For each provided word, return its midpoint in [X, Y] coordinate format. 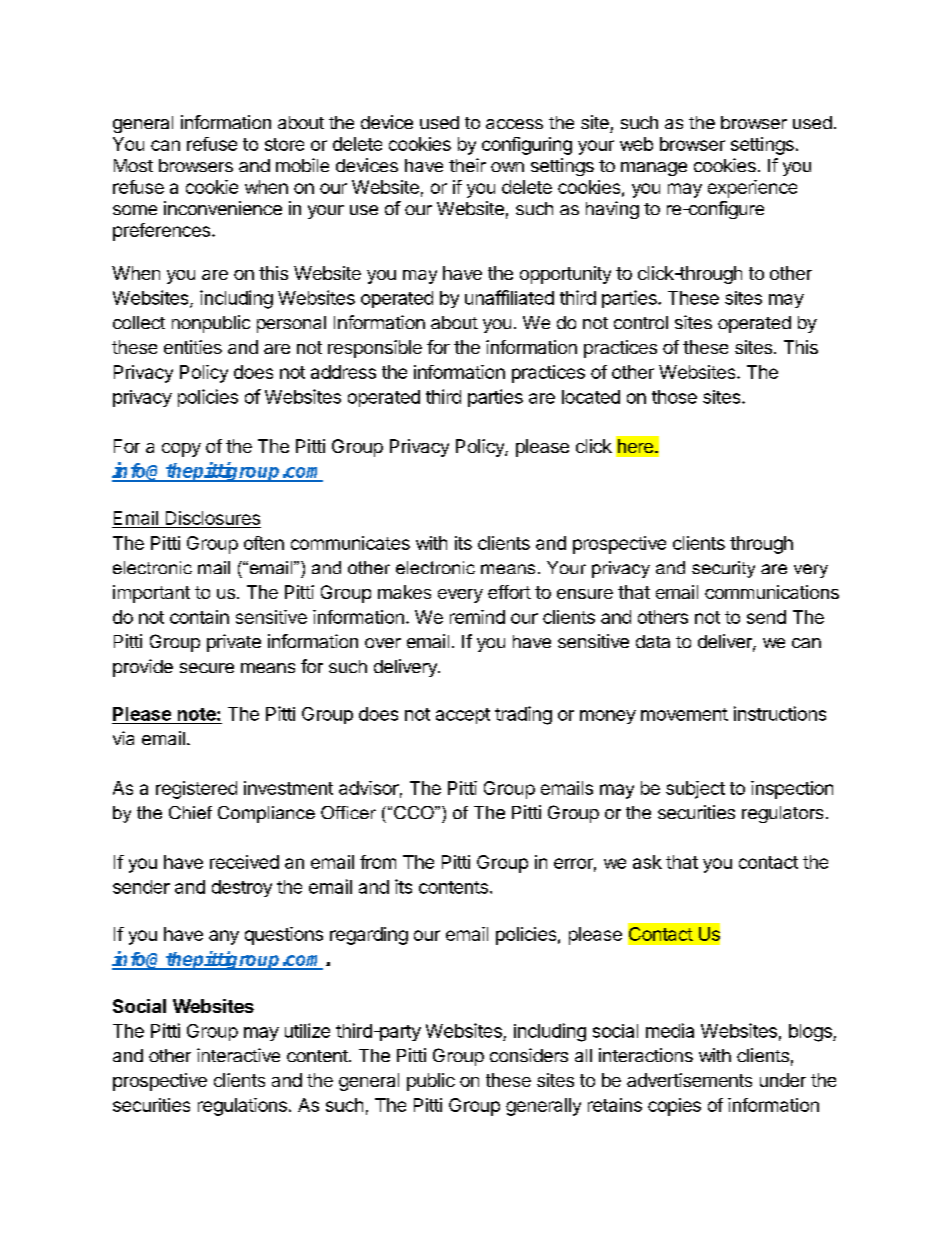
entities [193, 347]
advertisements [689, 1080]
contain [199, 617]
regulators [782, 814]
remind [477, 617]
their [467, 165]
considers [529, 1055]
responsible [375, 349]
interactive [238, 1055]
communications [772, 592]
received [244, 862]
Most [133, 165]
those [674, 397]
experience [752, 189]
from [378, 862]
